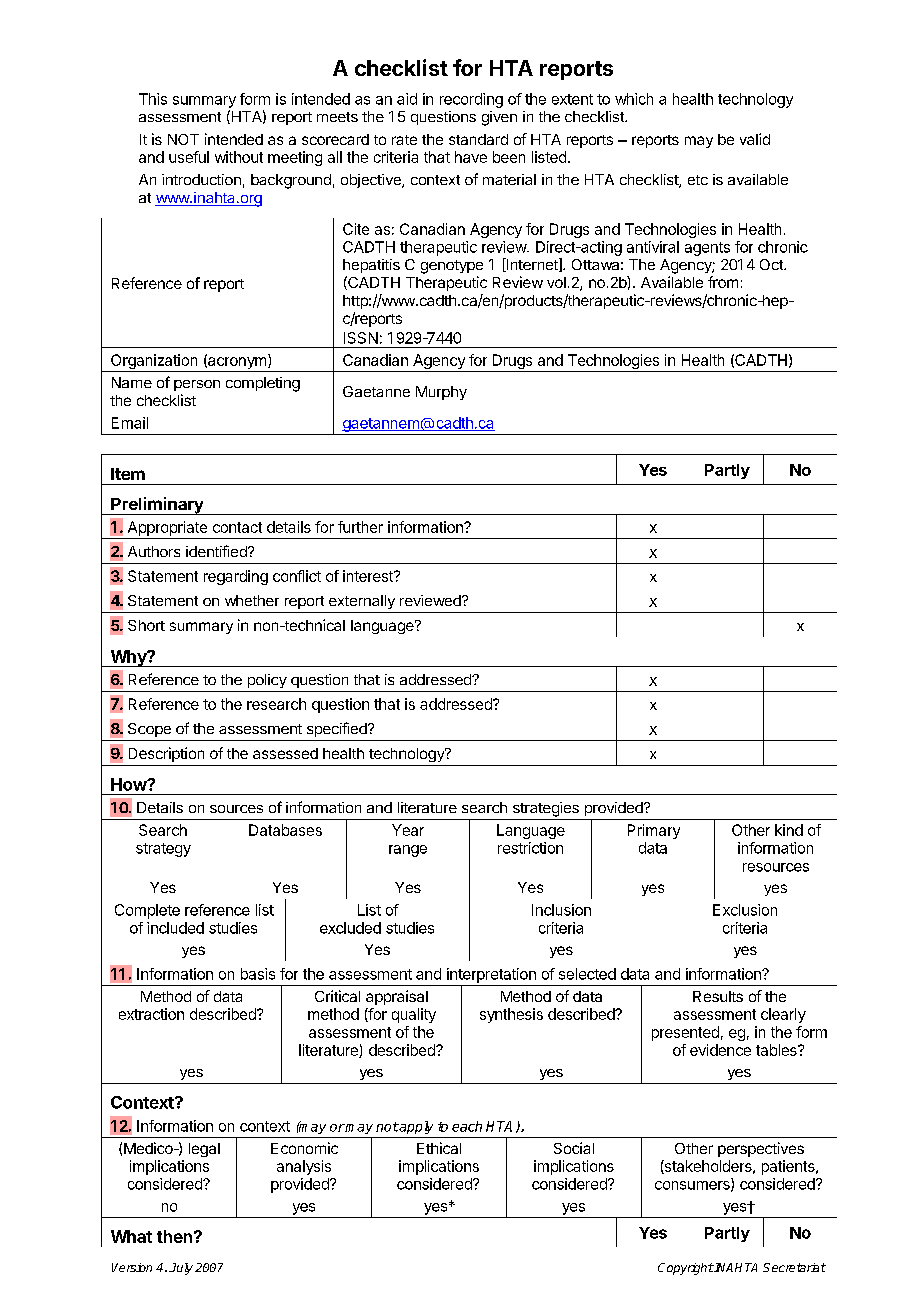  I want to click on range, so click(408, 851).
